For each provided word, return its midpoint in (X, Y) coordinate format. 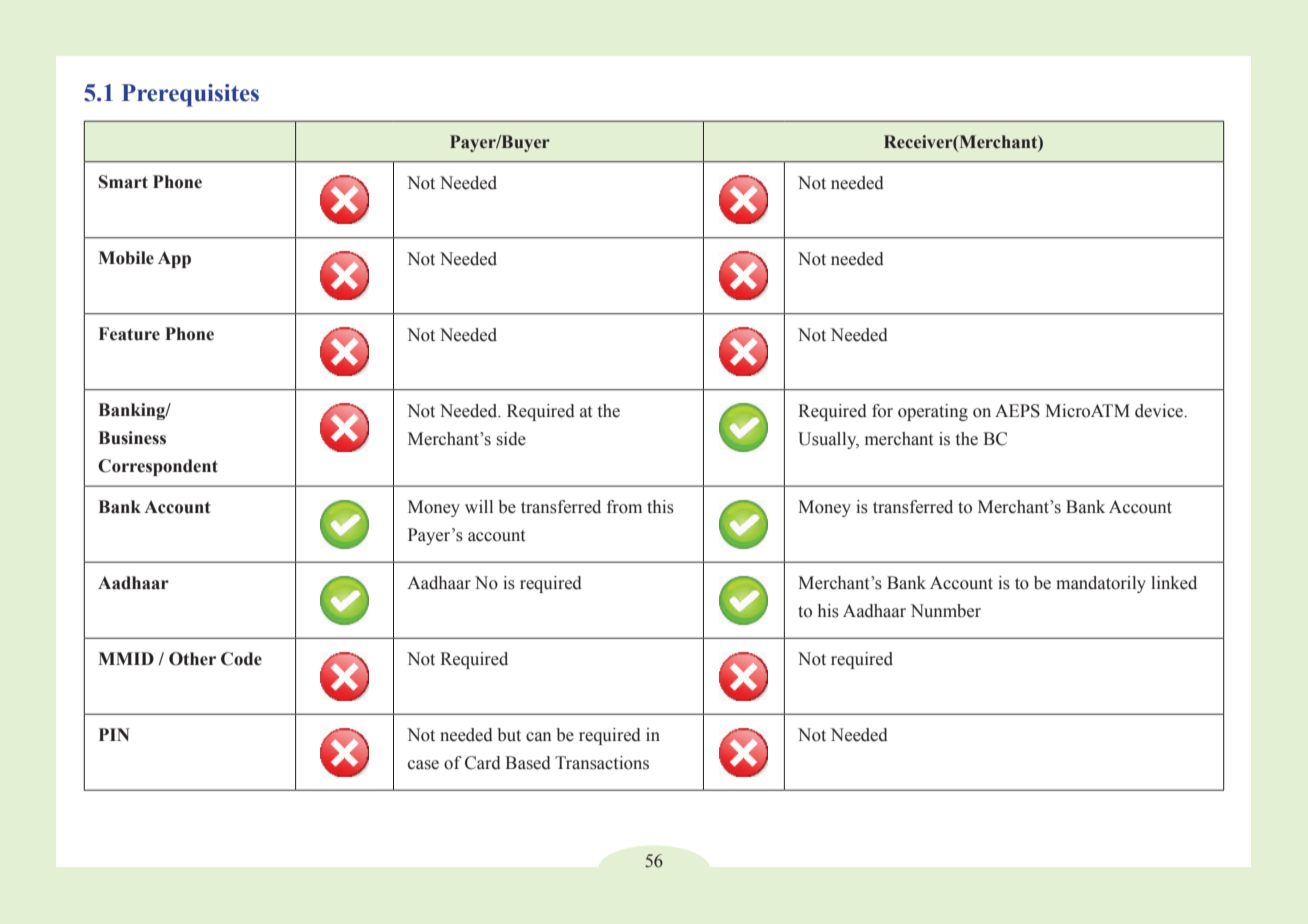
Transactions (602, 763)
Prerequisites (190, 95)
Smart (123, 182)
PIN (114, 734)
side (511, 439)
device (1160, 411)
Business (132, 438)
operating (933, 412)
